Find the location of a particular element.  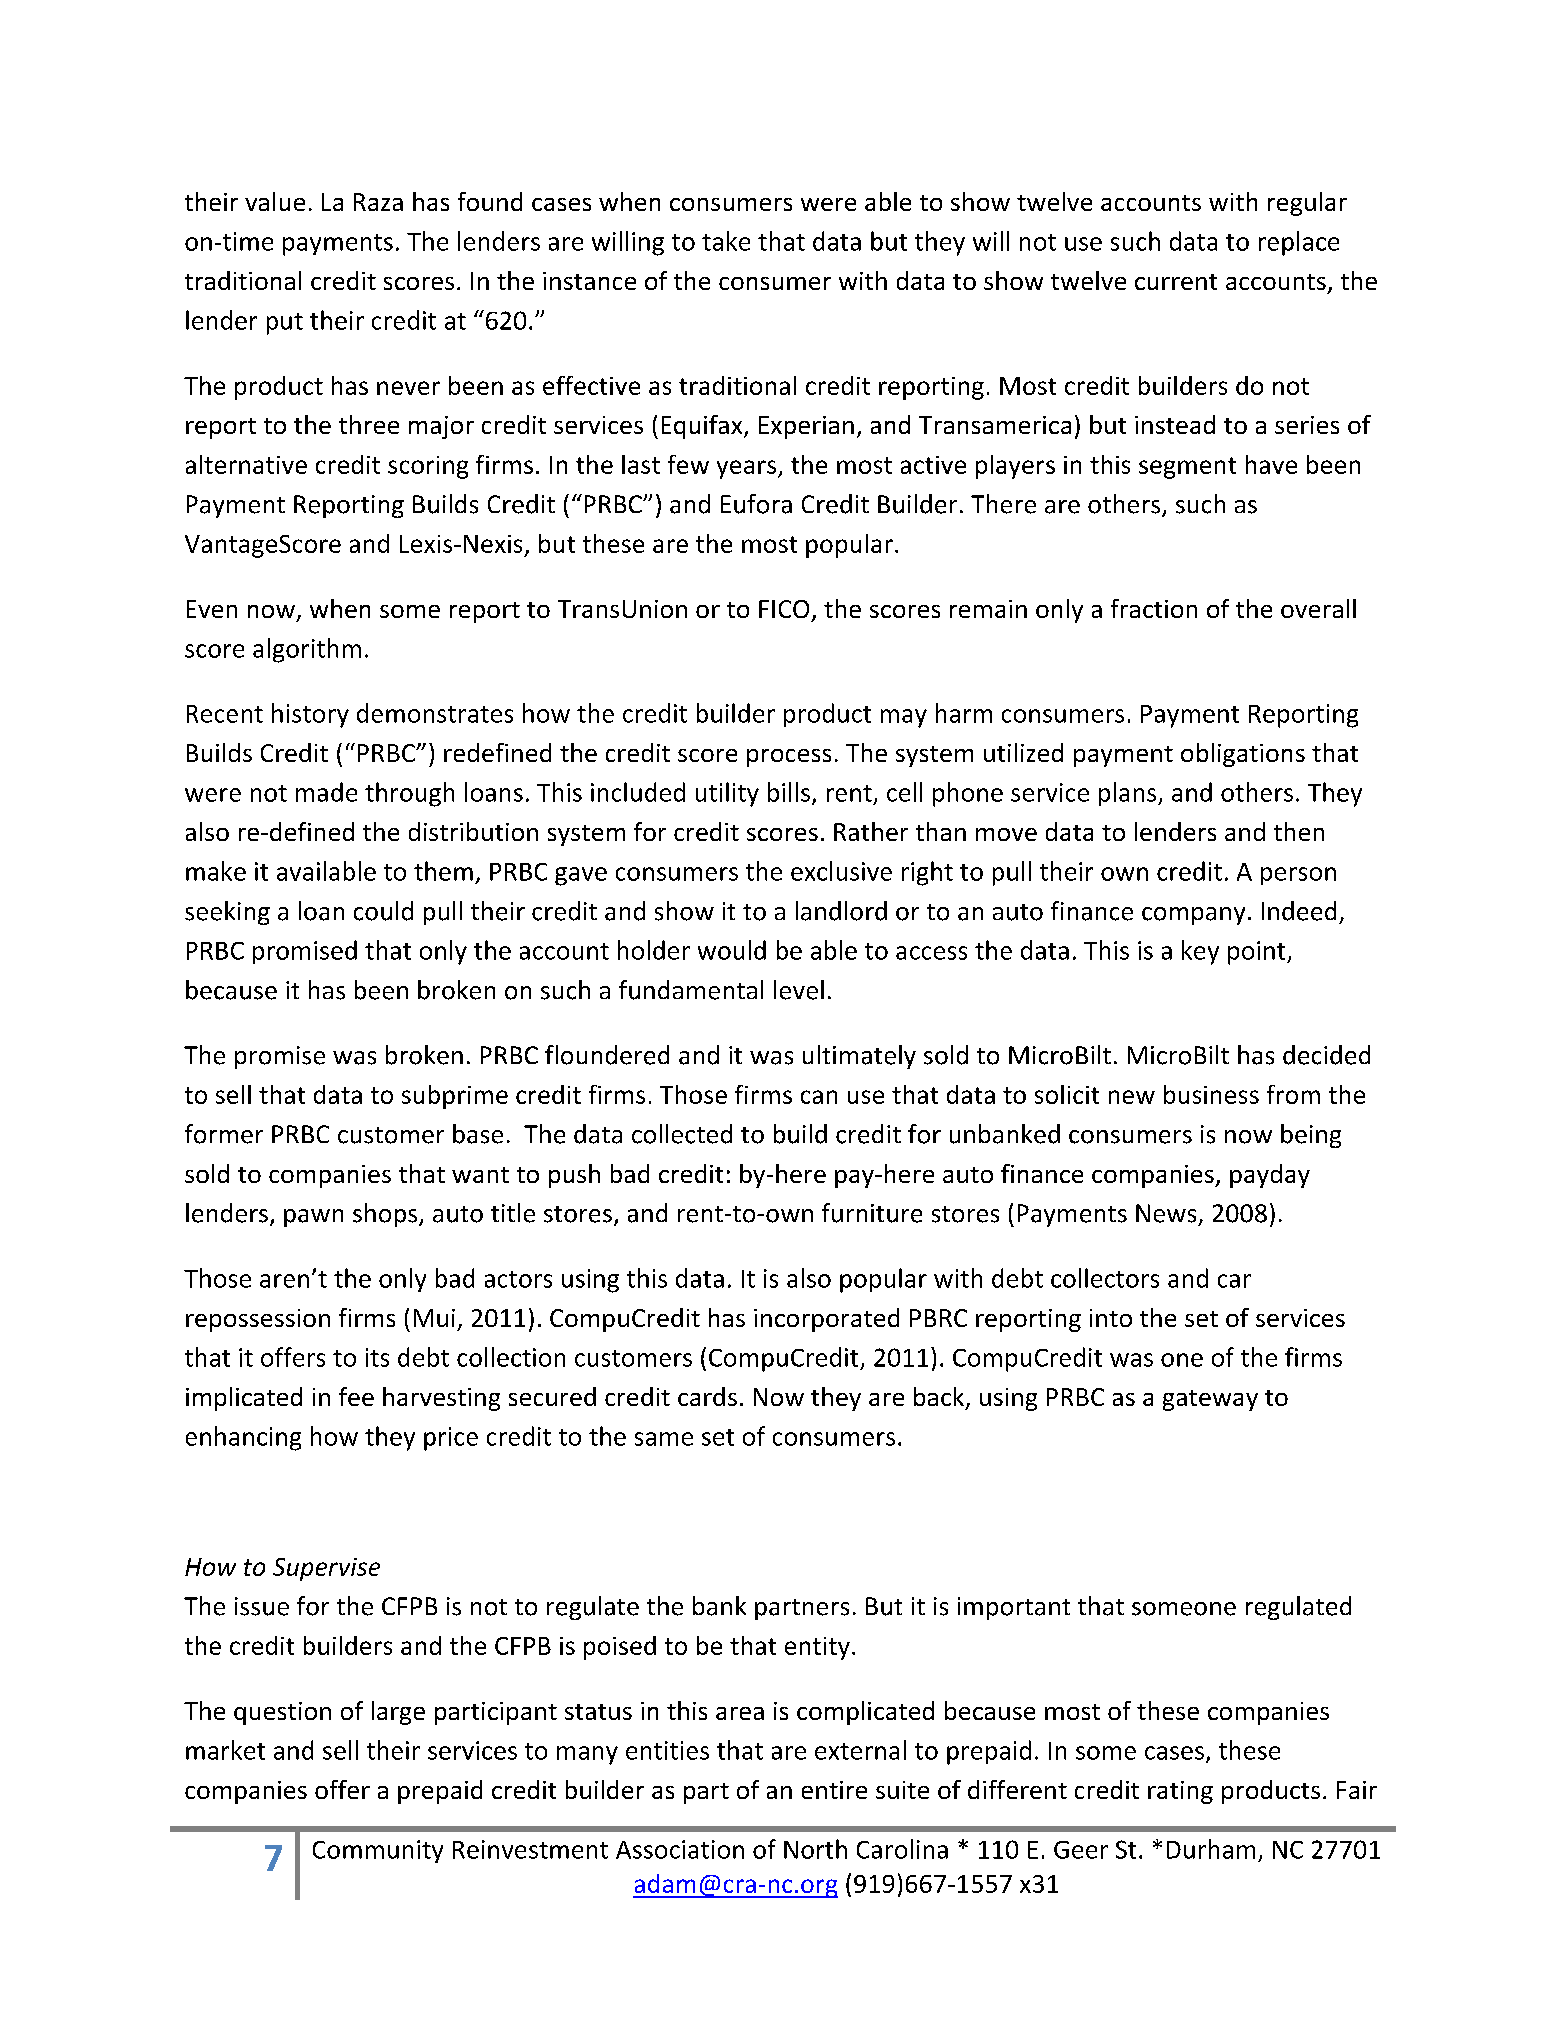

process is located at coordinates (789, 758).
